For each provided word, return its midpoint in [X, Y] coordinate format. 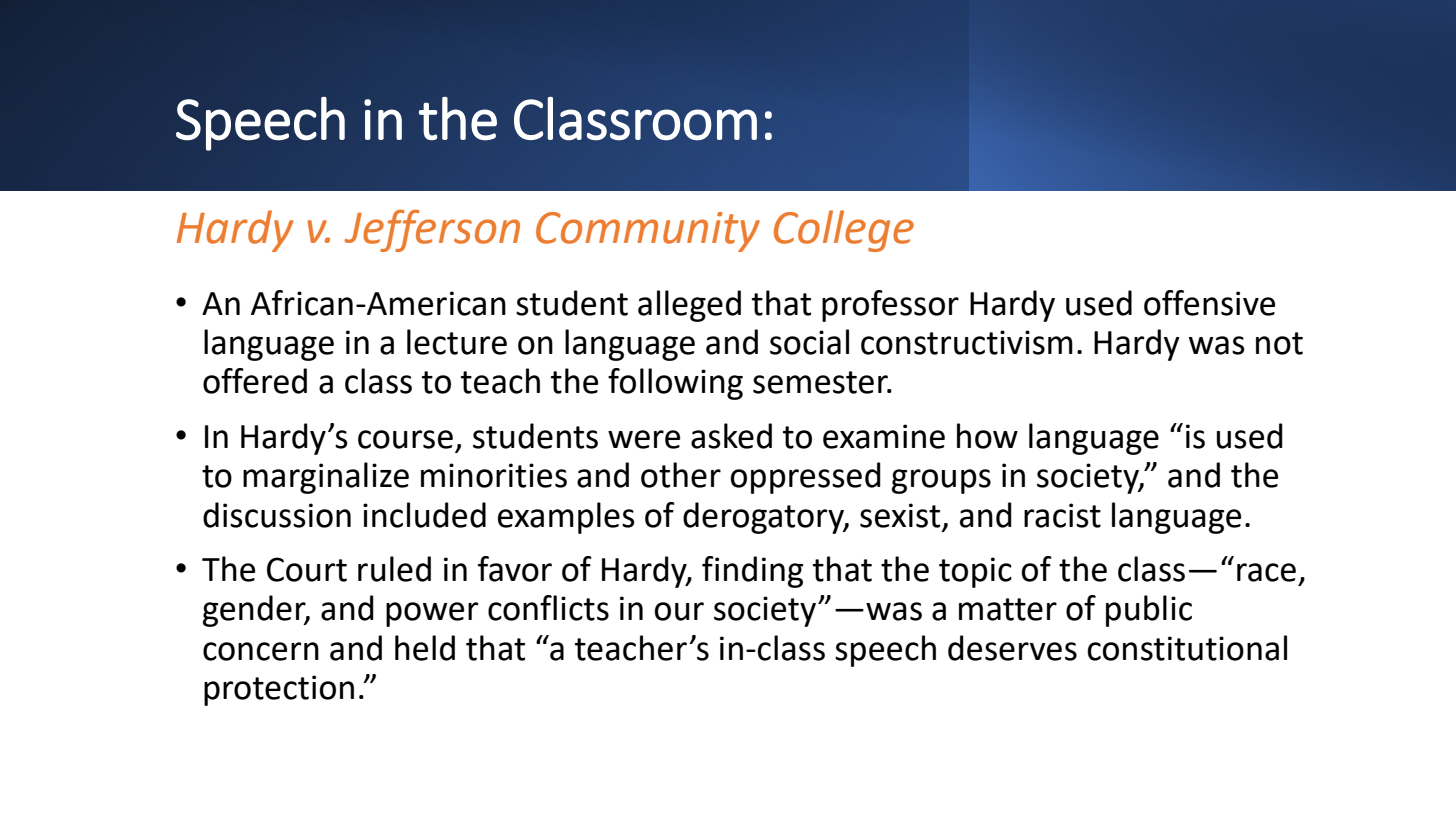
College [844, 231]
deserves [1012, 648]
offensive [1209, 303]
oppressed [806, 478]
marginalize [326, 478]
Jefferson [432, 230]
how [987, 436]
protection [279, 690]
